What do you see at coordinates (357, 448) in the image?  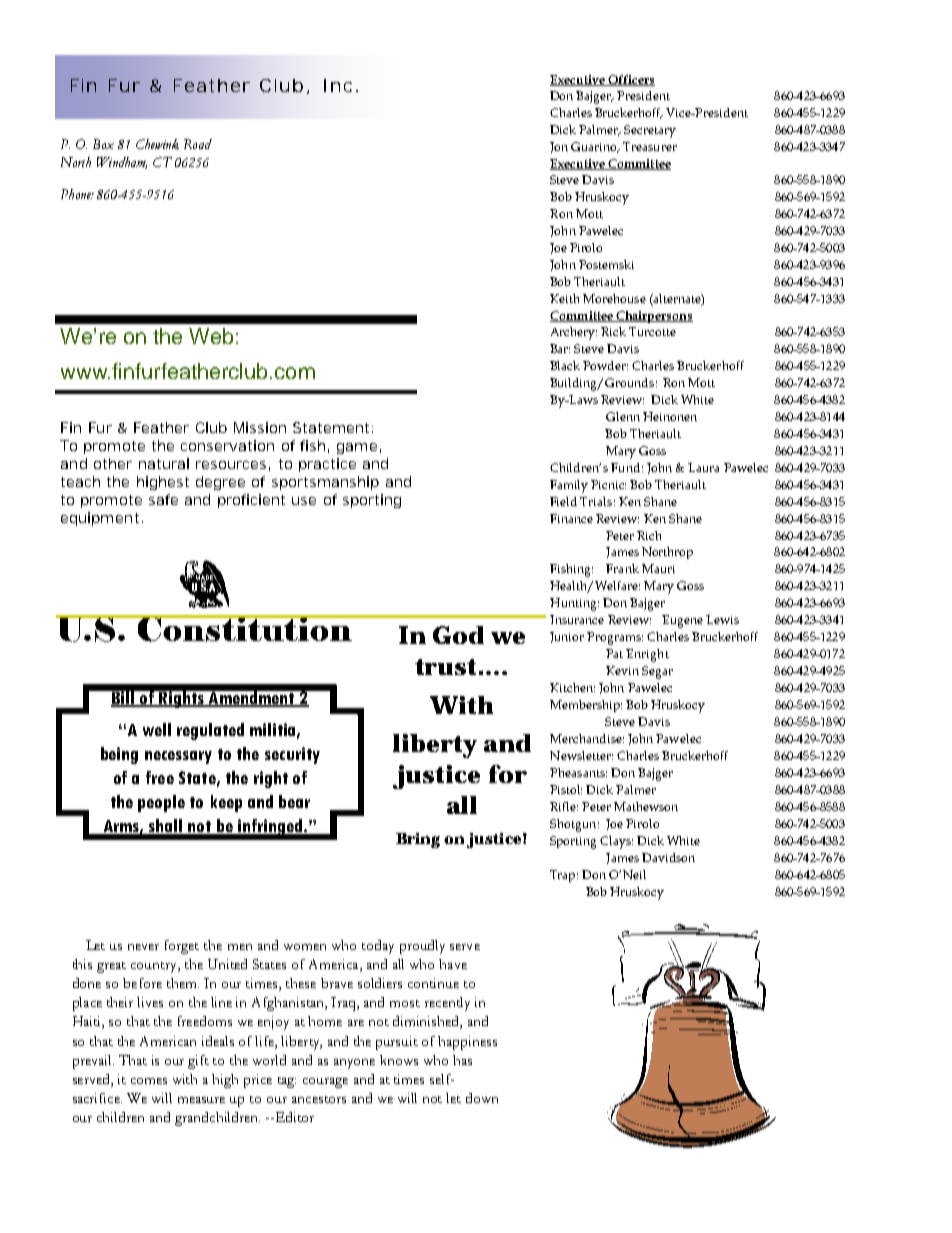 I see `game` at bounding box center [357, 448].
